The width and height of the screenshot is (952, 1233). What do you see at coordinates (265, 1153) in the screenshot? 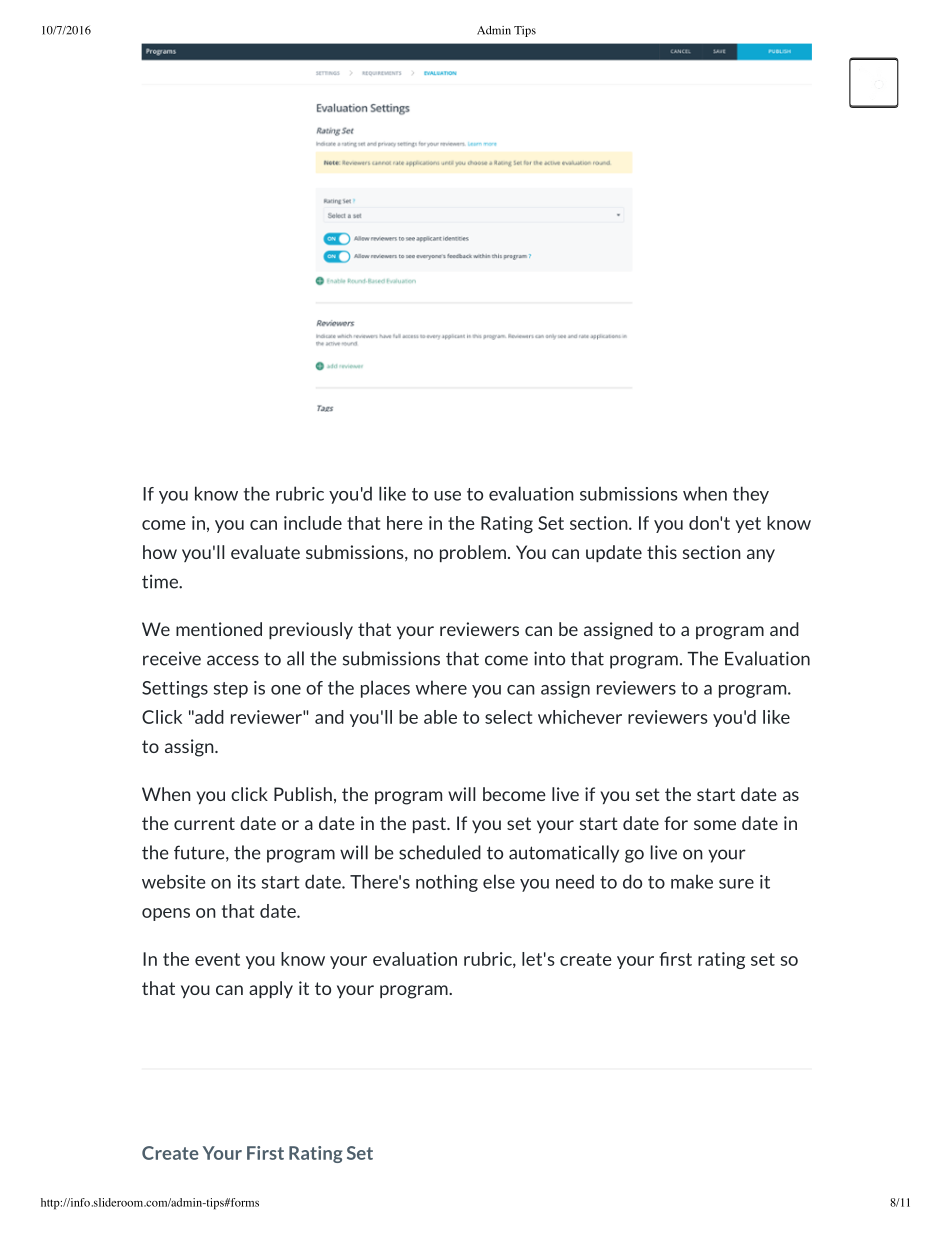
I see `First` at bounding box center [265, 1153].
